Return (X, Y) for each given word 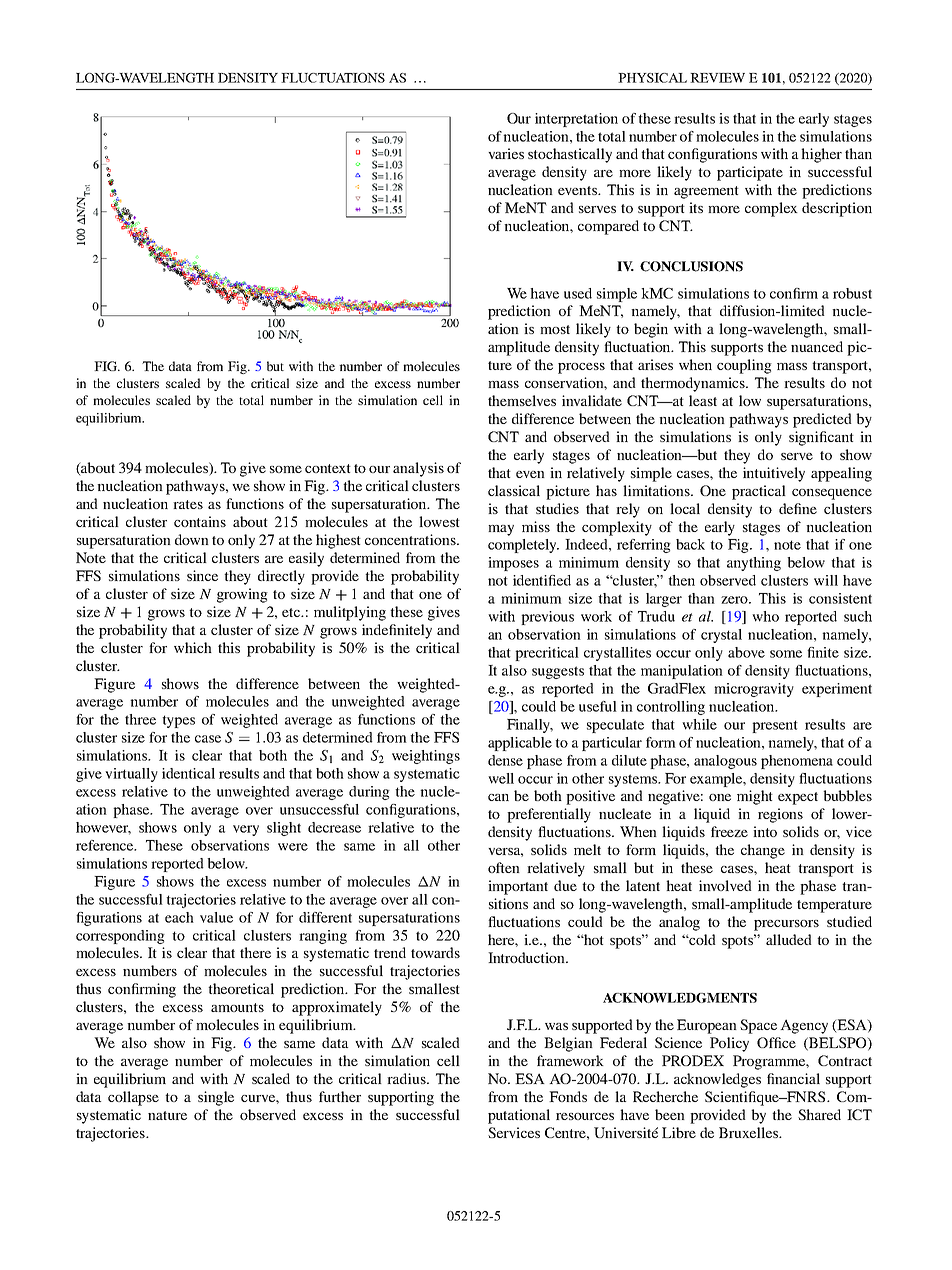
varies (506, 153)
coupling (744, 366)
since (202, 575)
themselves (522, 400)
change (763, 851)
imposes (513, 564)
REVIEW (717, 78)
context (328, 468)
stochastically (570, 155)
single (216, 1098)
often (504, 867)
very (246, 830)
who (765, 616)
